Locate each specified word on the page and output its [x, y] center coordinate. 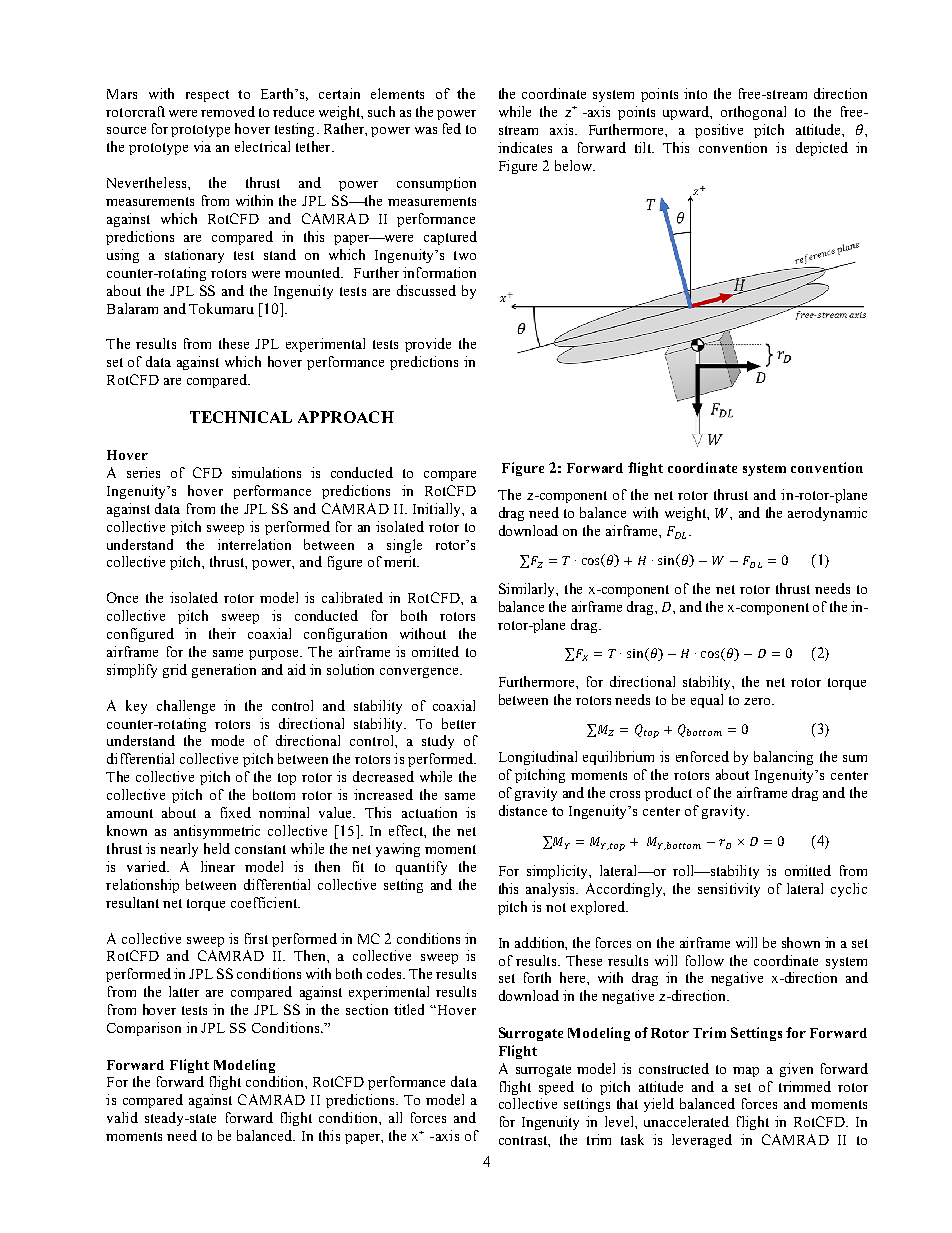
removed [228, 111]
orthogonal [753, 113]
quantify [421, 868]
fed [452, 128]
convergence [420, 673]
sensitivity [729, 890]
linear [218, 866]
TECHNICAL [241, 417]
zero [758, 701]
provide [428, 345]
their [222, 633]
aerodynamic [827, 514]
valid [122, 1117]
